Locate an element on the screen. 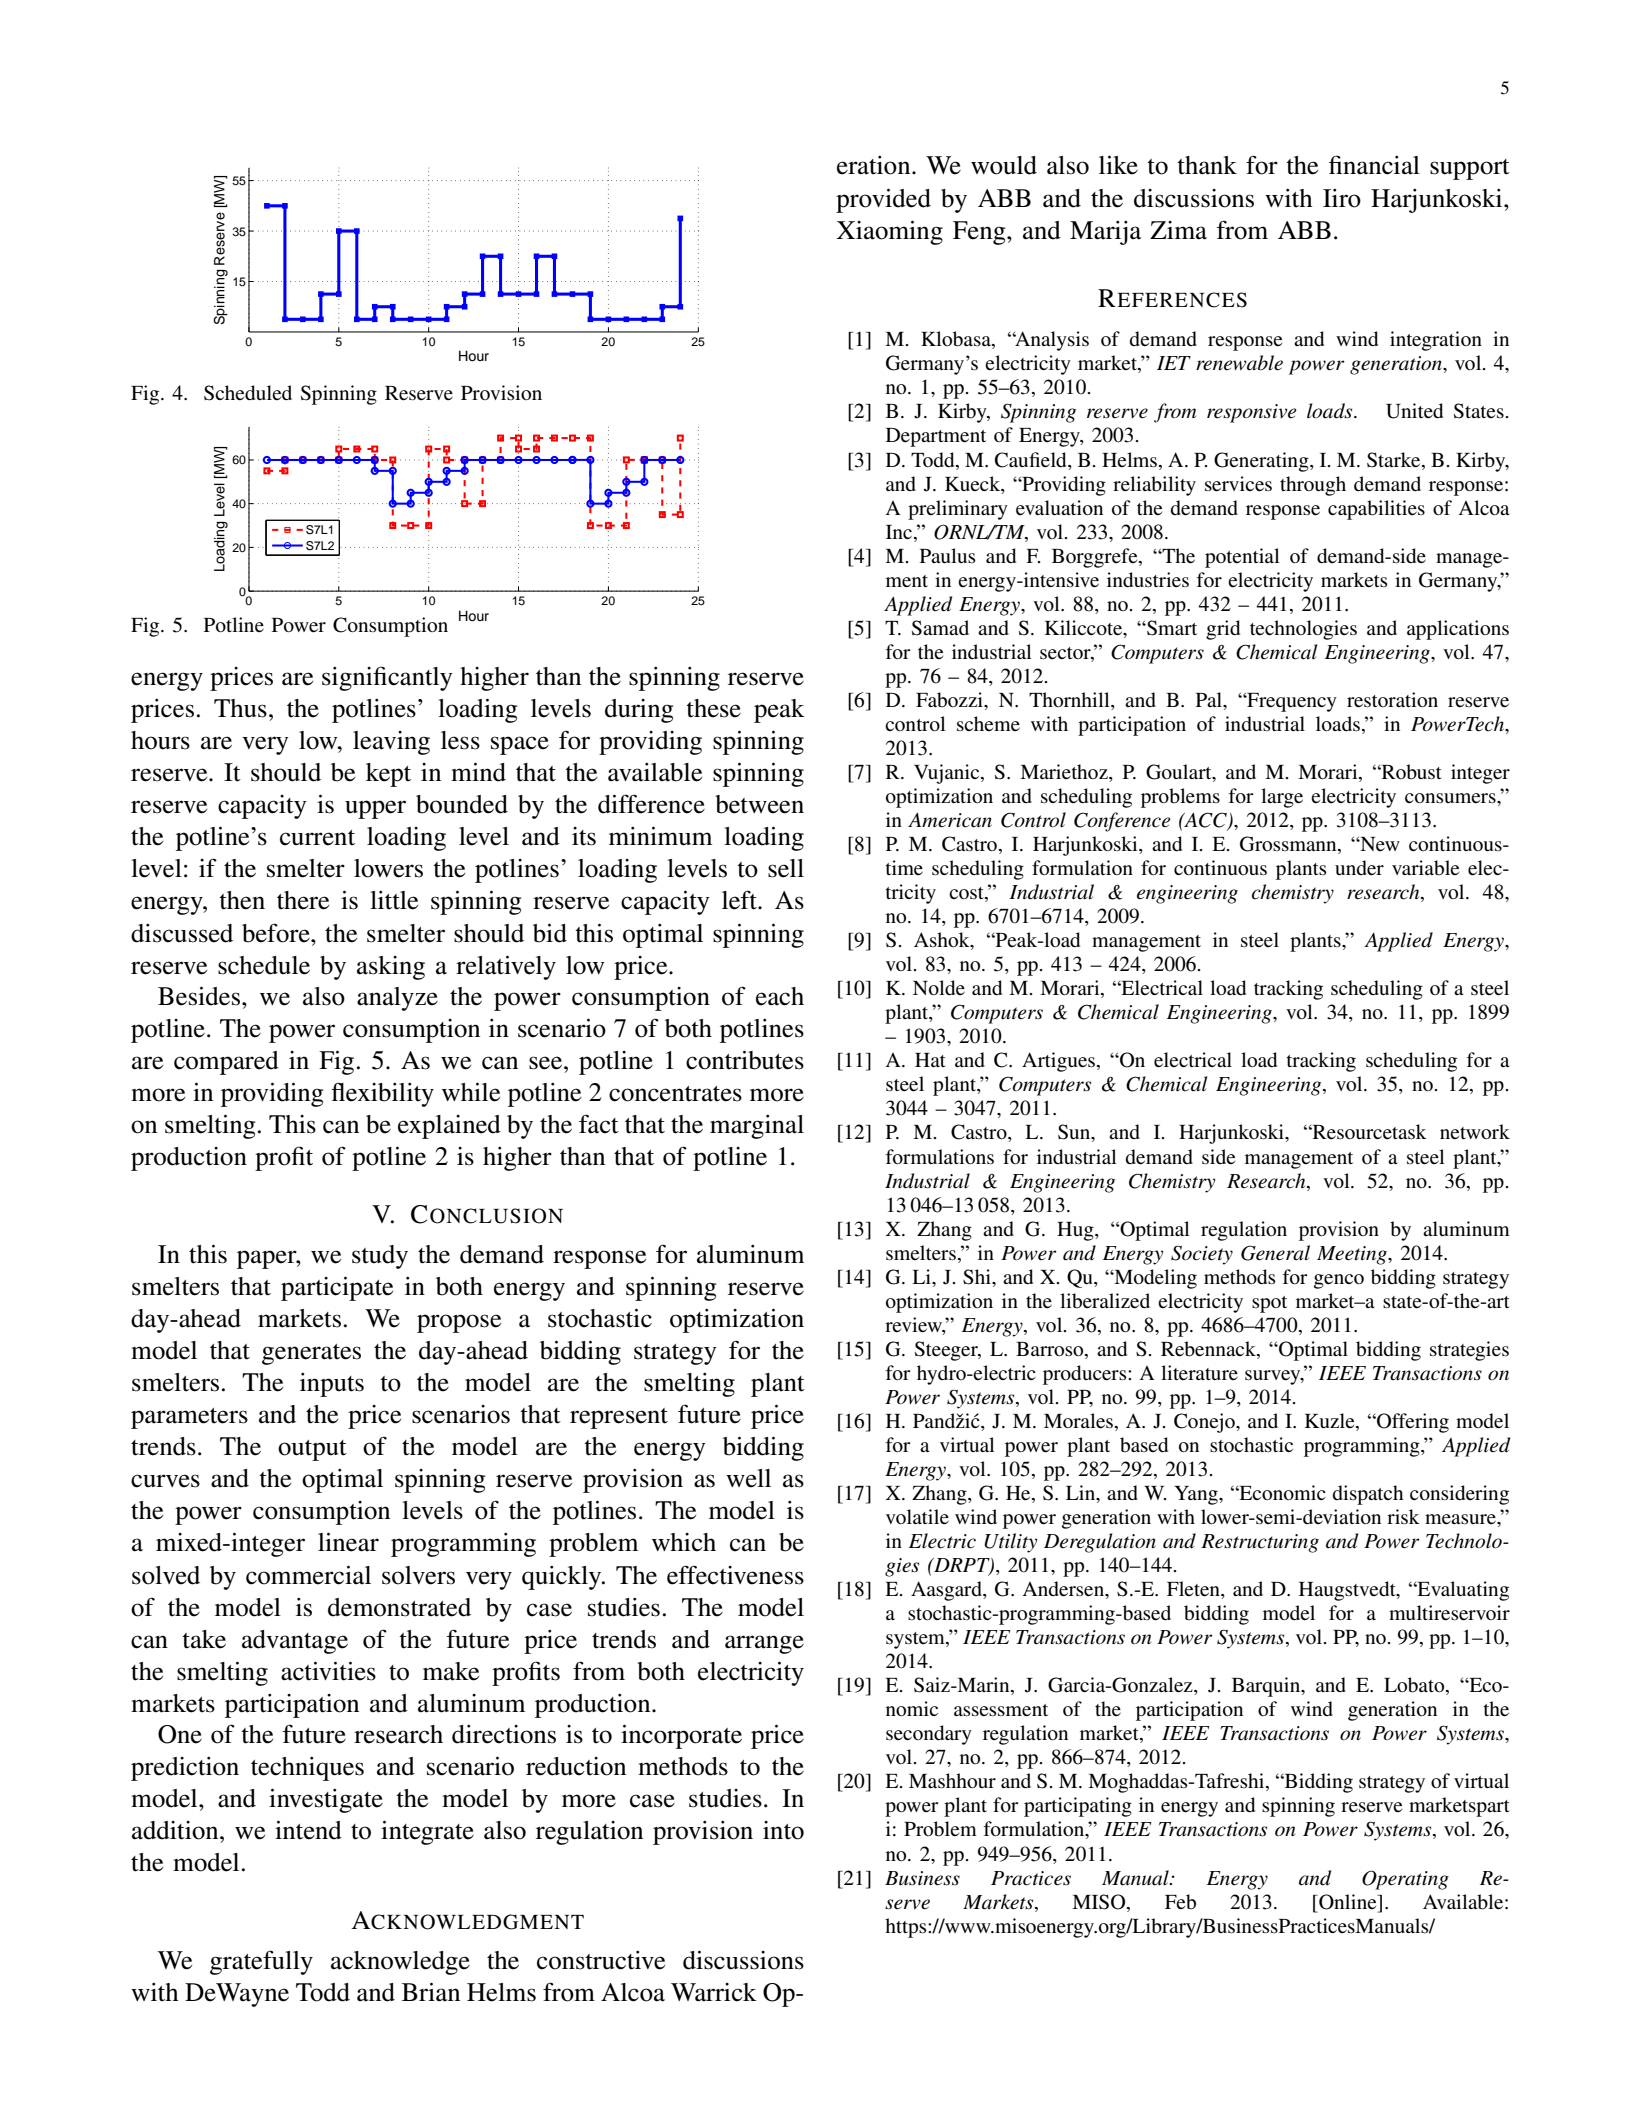 This screenshot has width=1641, height=2123. flexibility is located at coordinates (382, 1094).
